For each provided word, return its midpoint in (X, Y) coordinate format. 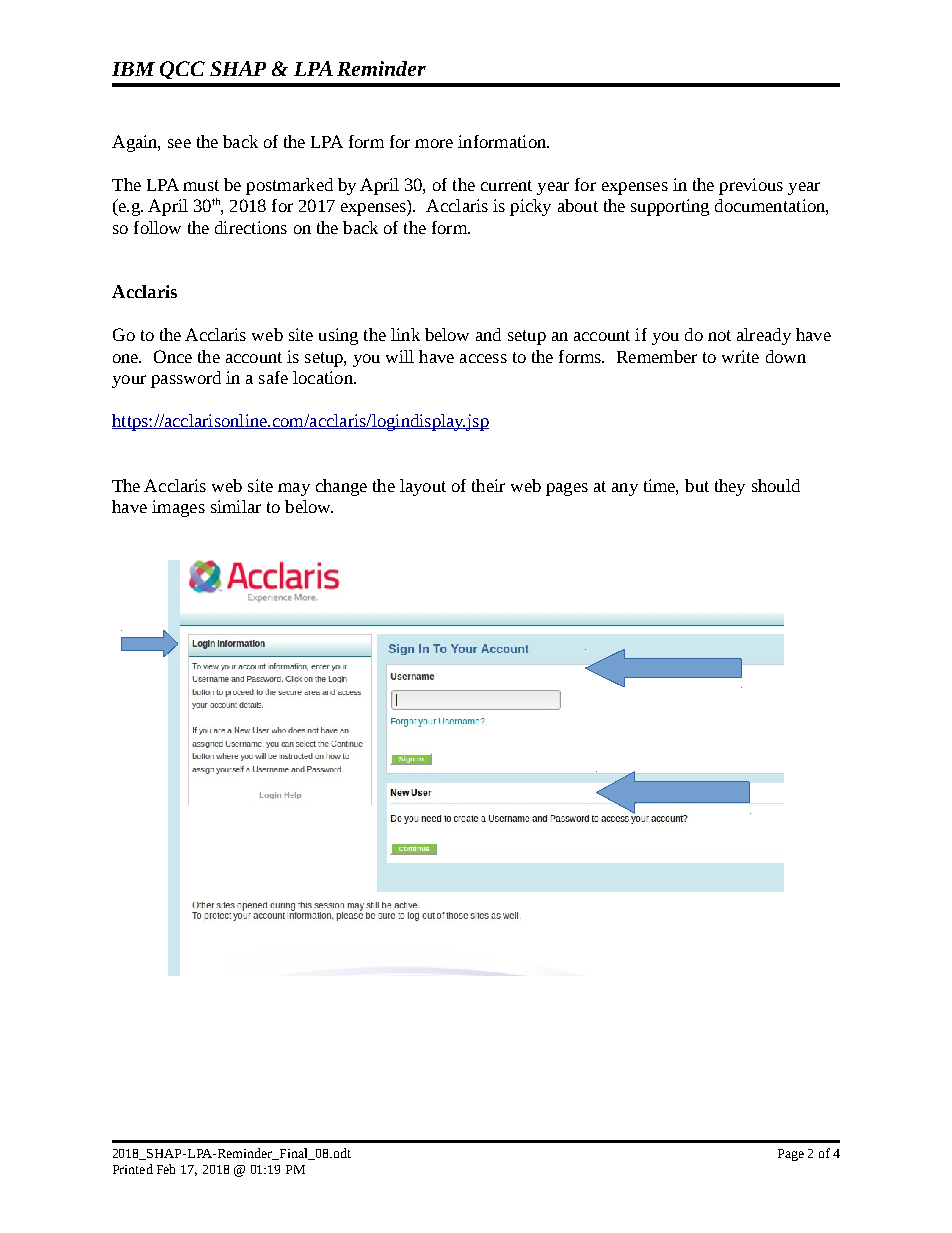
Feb (166, 1169)
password (186, 379)
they (730, 487)
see (179, 143)
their (488, 485)
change (341, 487)
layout (423, 487)
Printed (133, 1169)
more (434, 143)
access (483, 358)
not (719, 335)
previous (751, 186)
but (697, 485)
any (625, 489)
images (178, 508)
